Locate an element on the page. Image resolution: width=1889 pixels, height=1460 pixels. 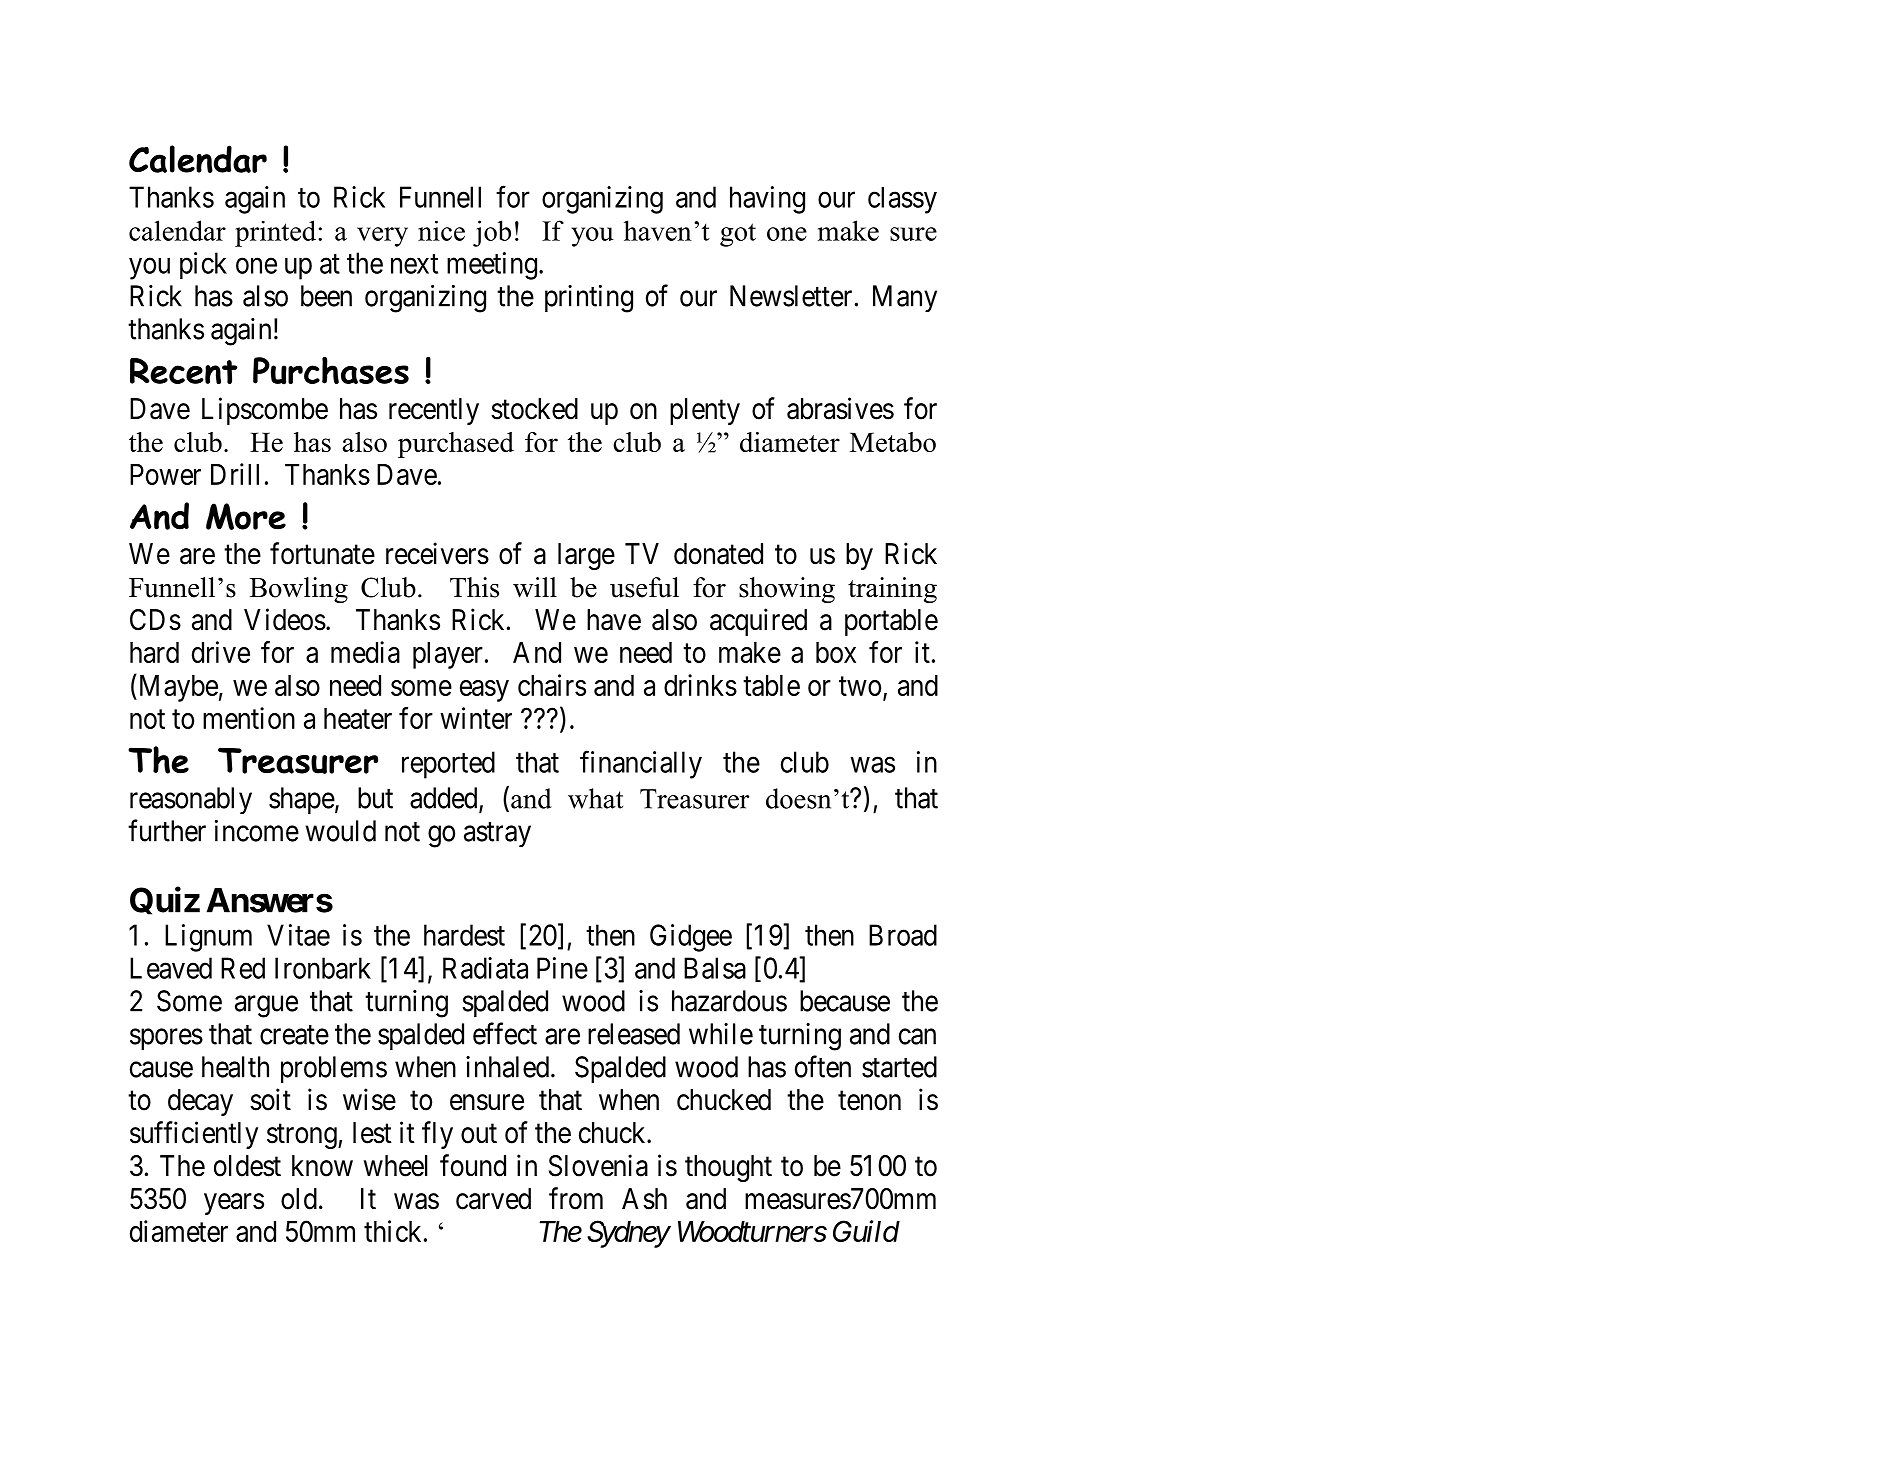
having is located at coordinates (767, 200).
